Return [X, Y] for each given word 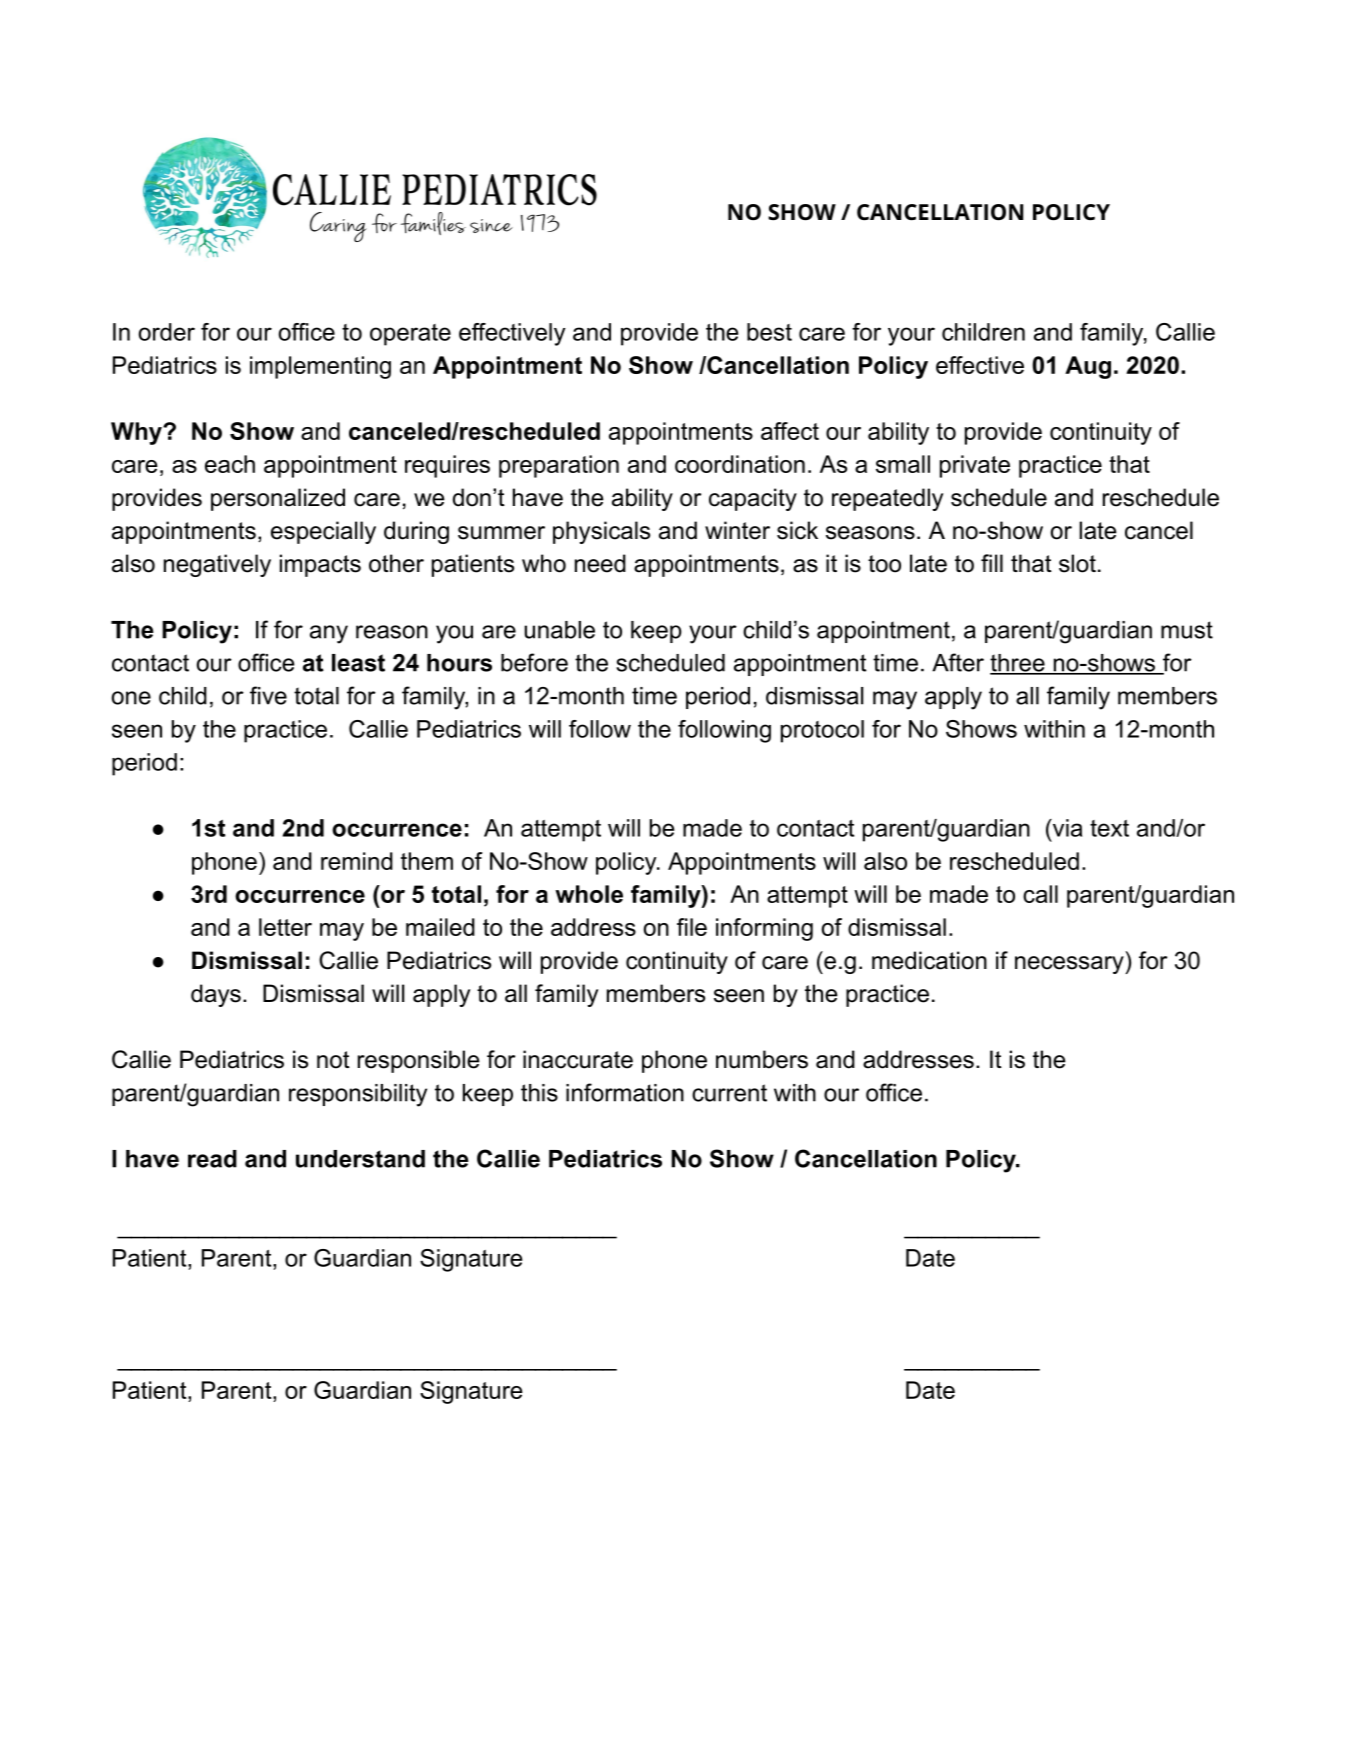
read [212, 1159]
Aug [1088, 367]
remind [357, 861]
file [692, 927]
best [769, 332]
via [1066, 828]
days [216, 995]
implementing [320, 367]
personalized [278, 499]
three [1018, 664]
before [534, 662]
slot [1077, 563]
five [268, 695]
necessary [1070, 965]
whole [589, 894]
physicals [601, 532]
